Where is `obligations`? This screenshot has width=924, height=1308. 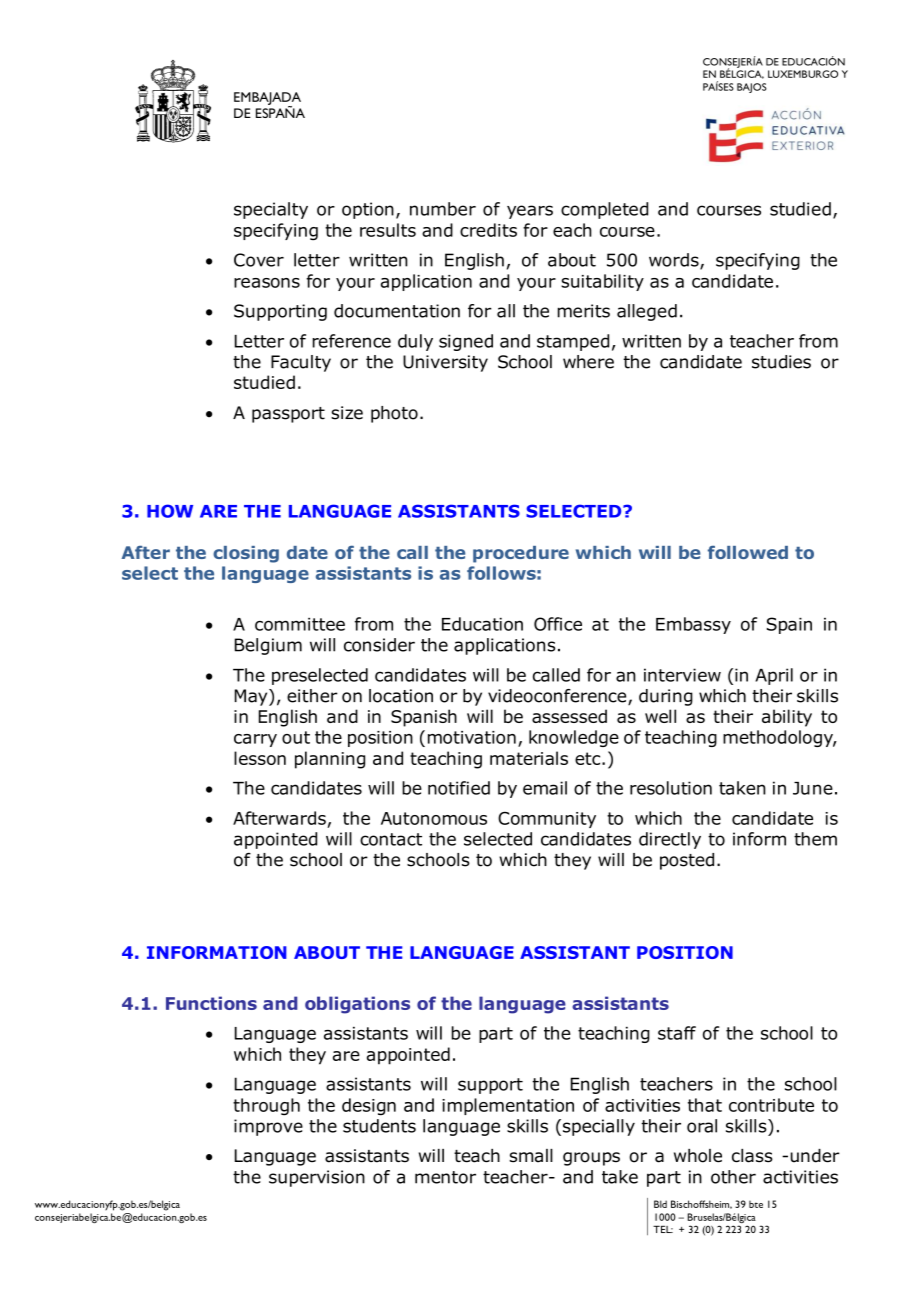
obligations is located at coordinates (357, 1005).
